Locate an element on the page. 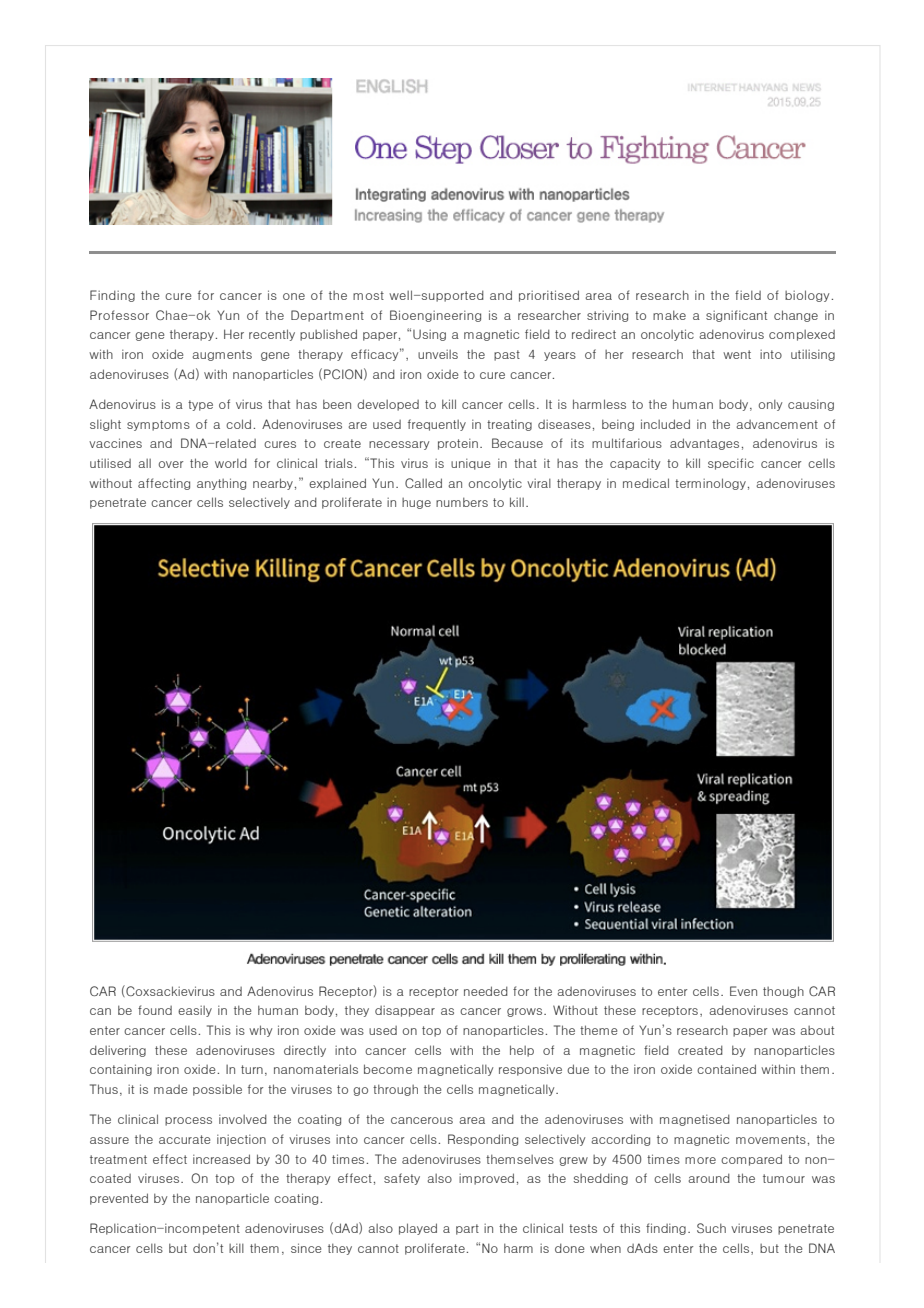 The height and width of the document is (1308, 924). Bioengineering is located at coordinates (435, 316).
